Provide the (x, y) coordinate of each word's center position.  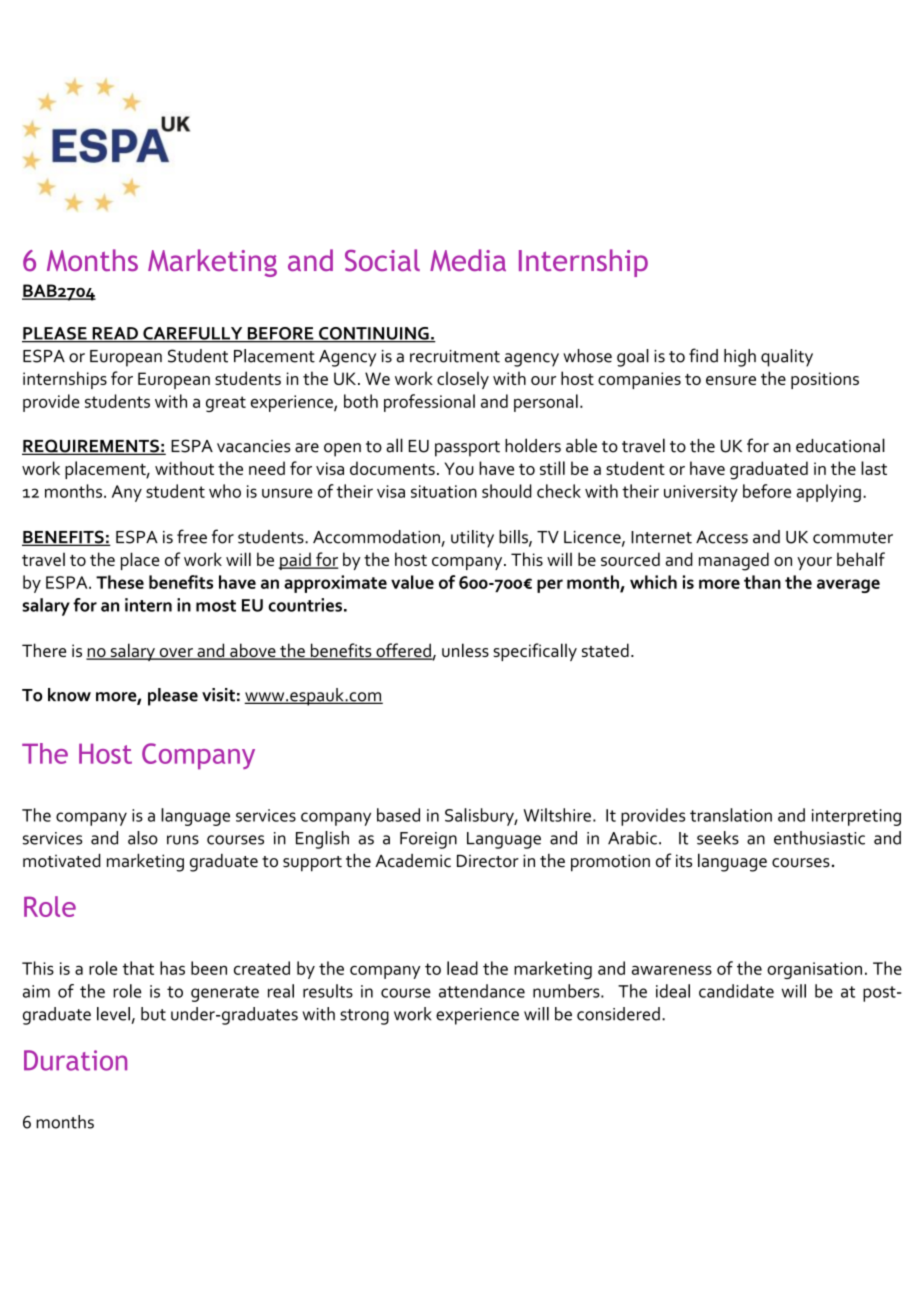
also (143, 838)
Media (468, 260)
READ (115, 334)
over (176, 654)
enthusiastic (819, 838)
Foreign (428, 840)
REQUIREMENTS (91, 447)
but (153, 1014)
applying (829, 493)
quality (787, 358)
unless (465, 650)
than (762, 582)
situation (444, 491)
